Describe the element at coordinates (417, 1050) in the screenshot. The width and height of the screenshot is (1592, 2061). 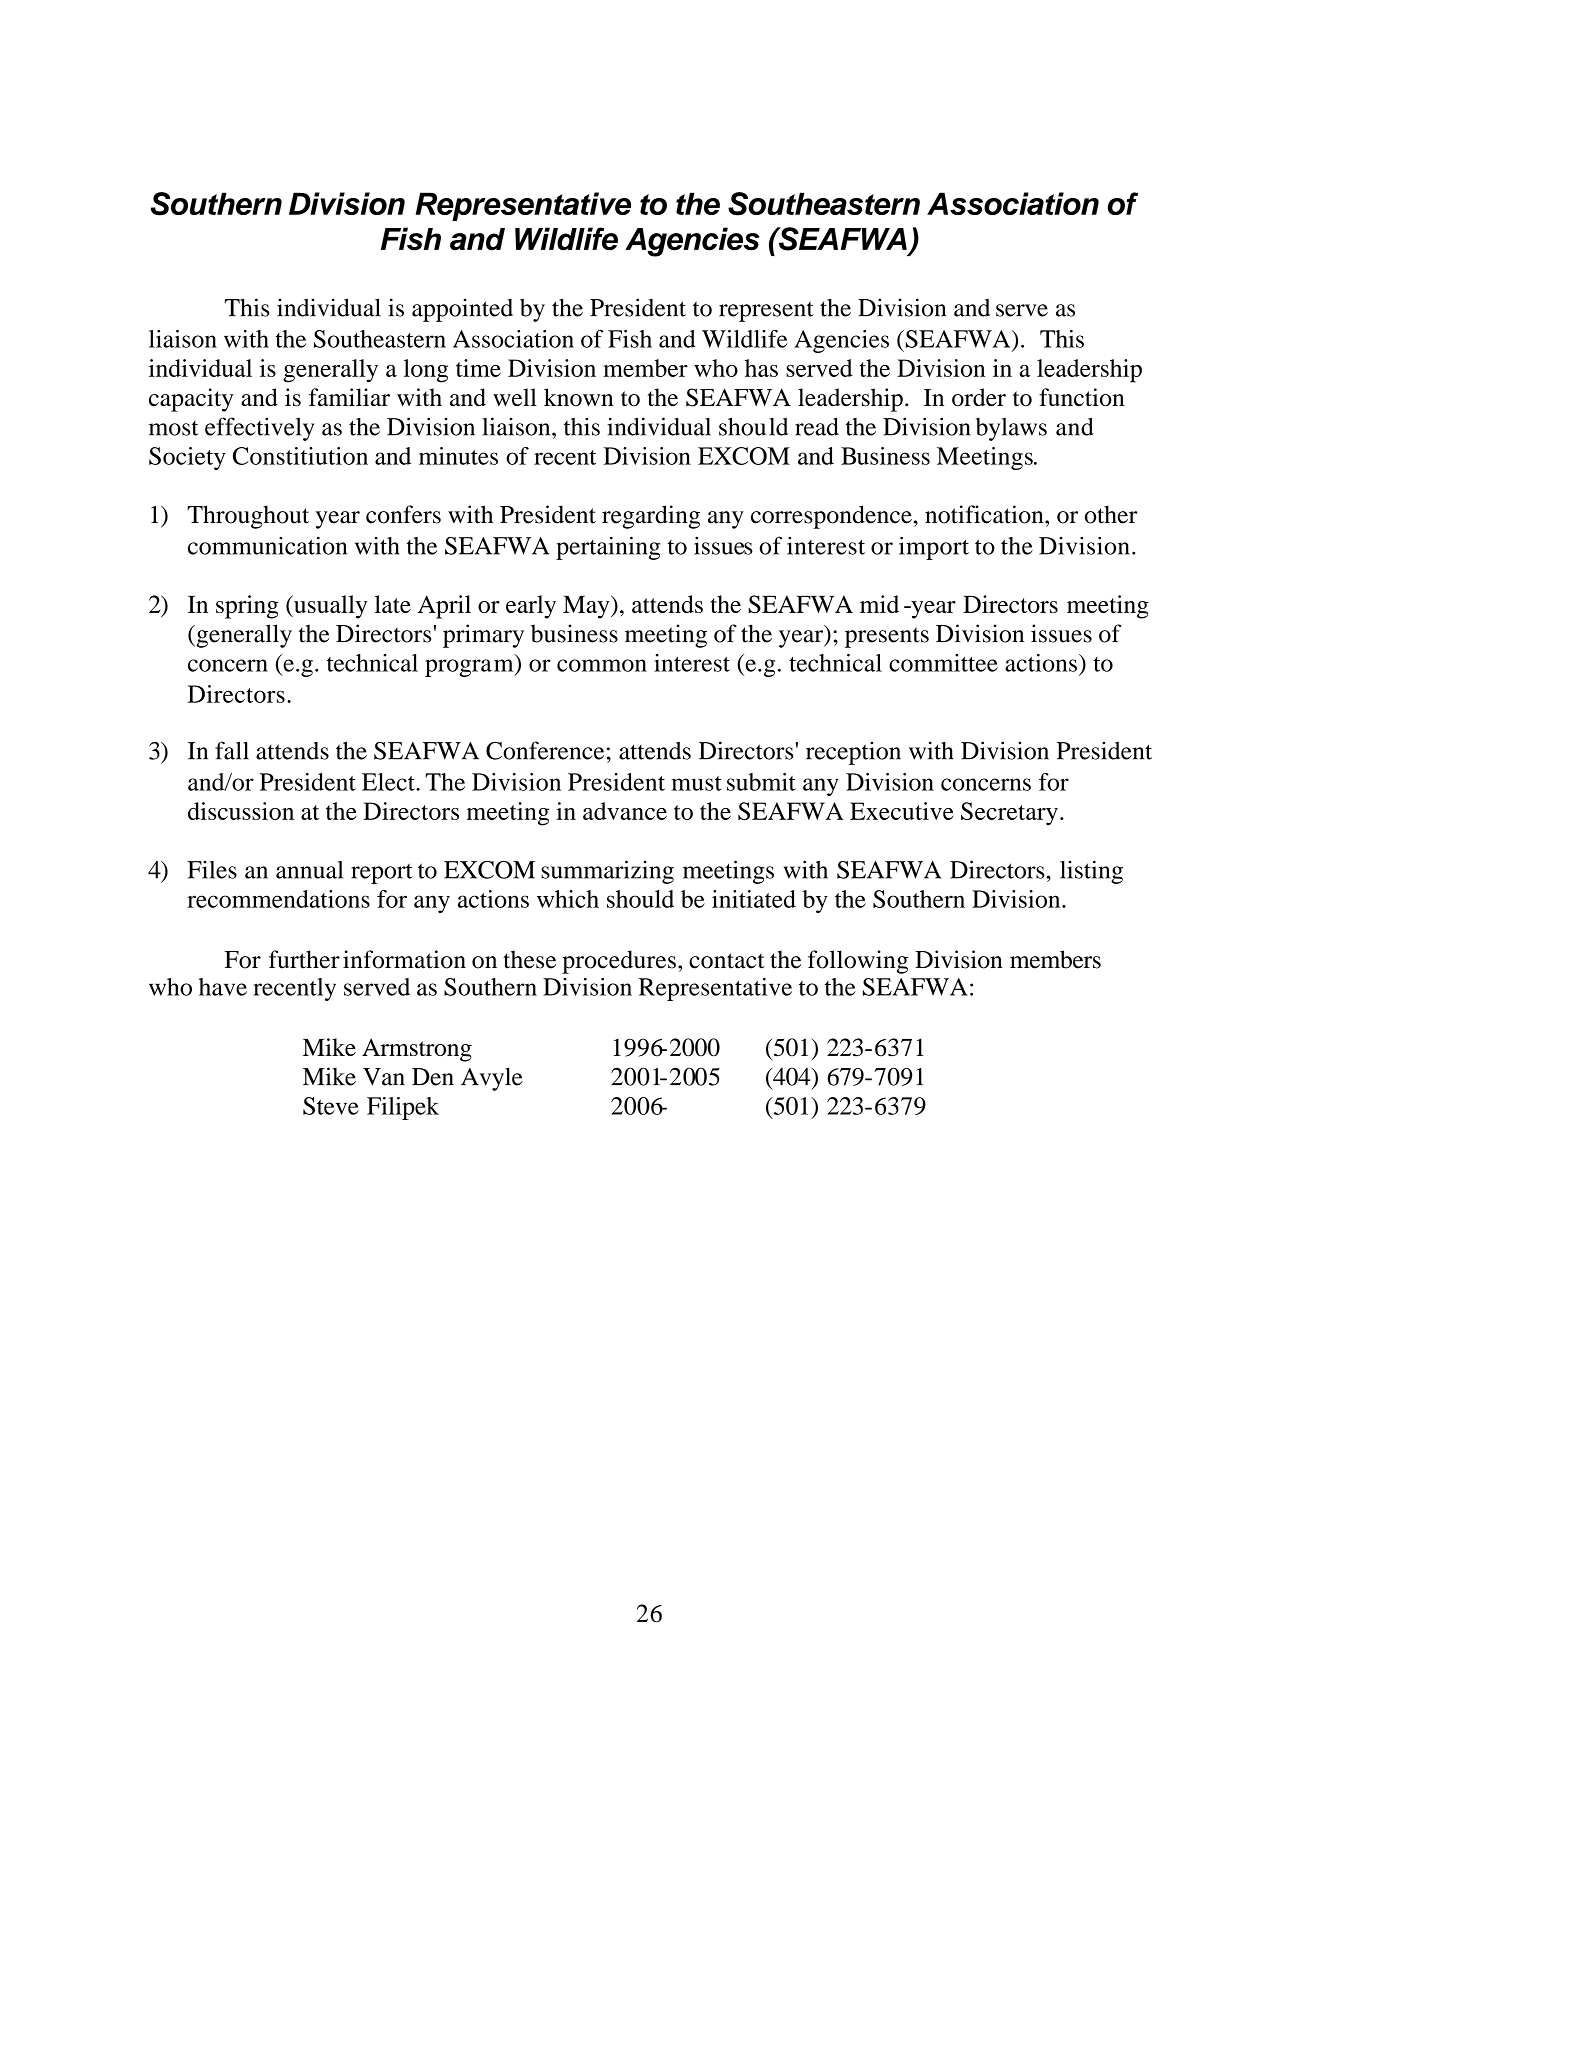
I see `Armstrong` at that location.
